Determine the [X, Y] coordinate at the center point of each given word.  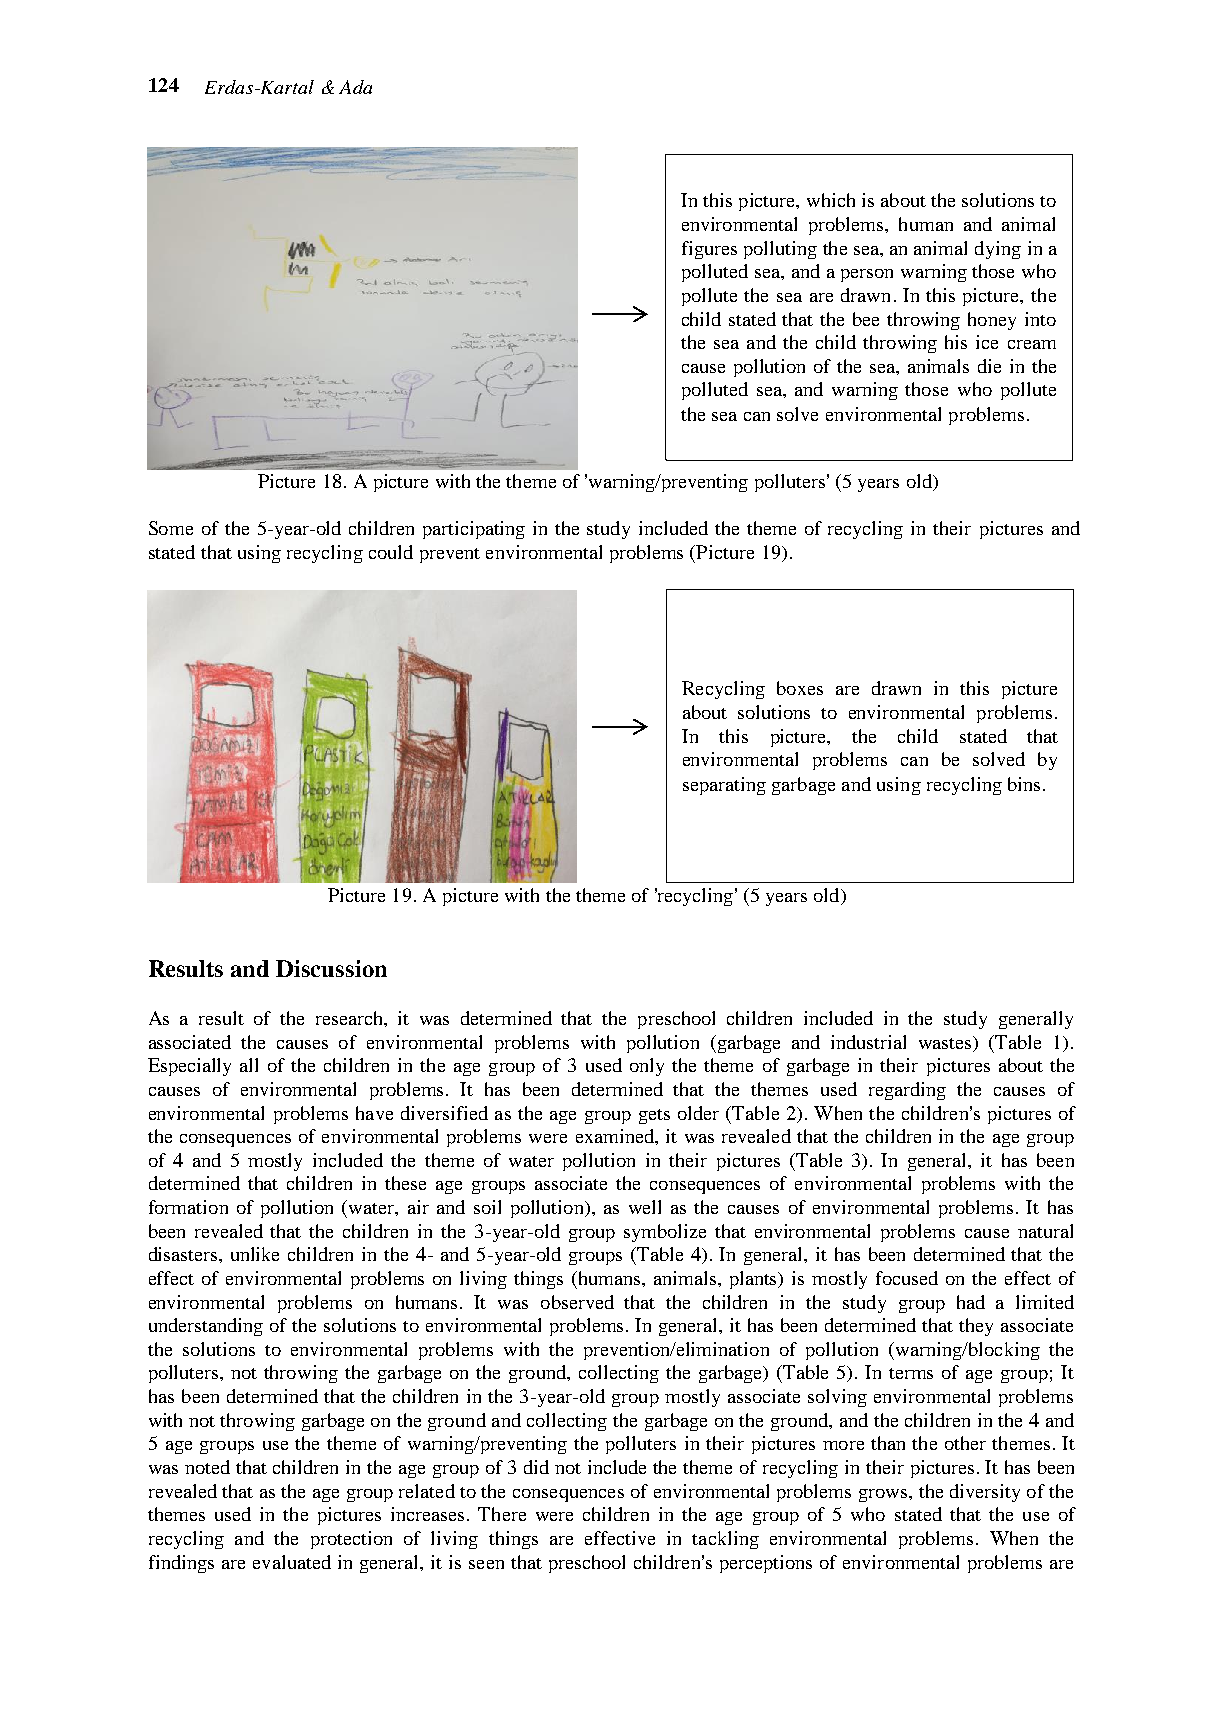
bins [1024, 784]
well [645, 1207]
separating [724, 786]
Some [171, 528]
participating [474, 530]
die [989, 366]
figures [709, 250]
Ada [355, 87]
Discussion [331, 968]
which [831, 200]
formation [188, 1207]
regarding [907, 1091]
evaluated [292, 1562]
